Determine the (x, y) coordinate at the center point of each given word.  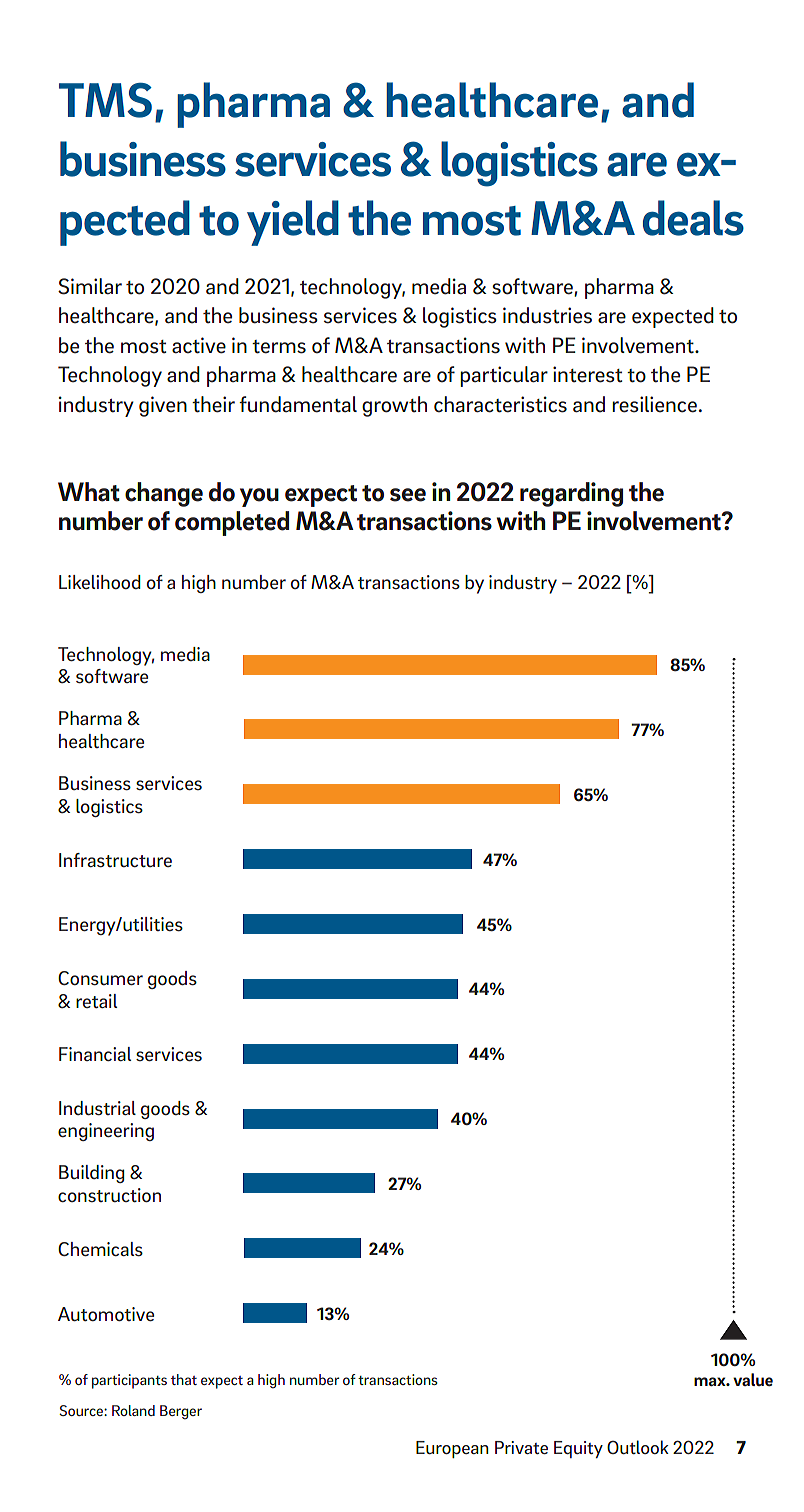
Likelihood (100, 582)
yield (293, 223)
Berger (181, 1412)
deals (693, 218)
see (408, 495)
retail (96, 1001)
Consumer (100, 978)
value (753, 1379)
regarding (571, 494)
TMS (105, 100)
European (452, 1449)
